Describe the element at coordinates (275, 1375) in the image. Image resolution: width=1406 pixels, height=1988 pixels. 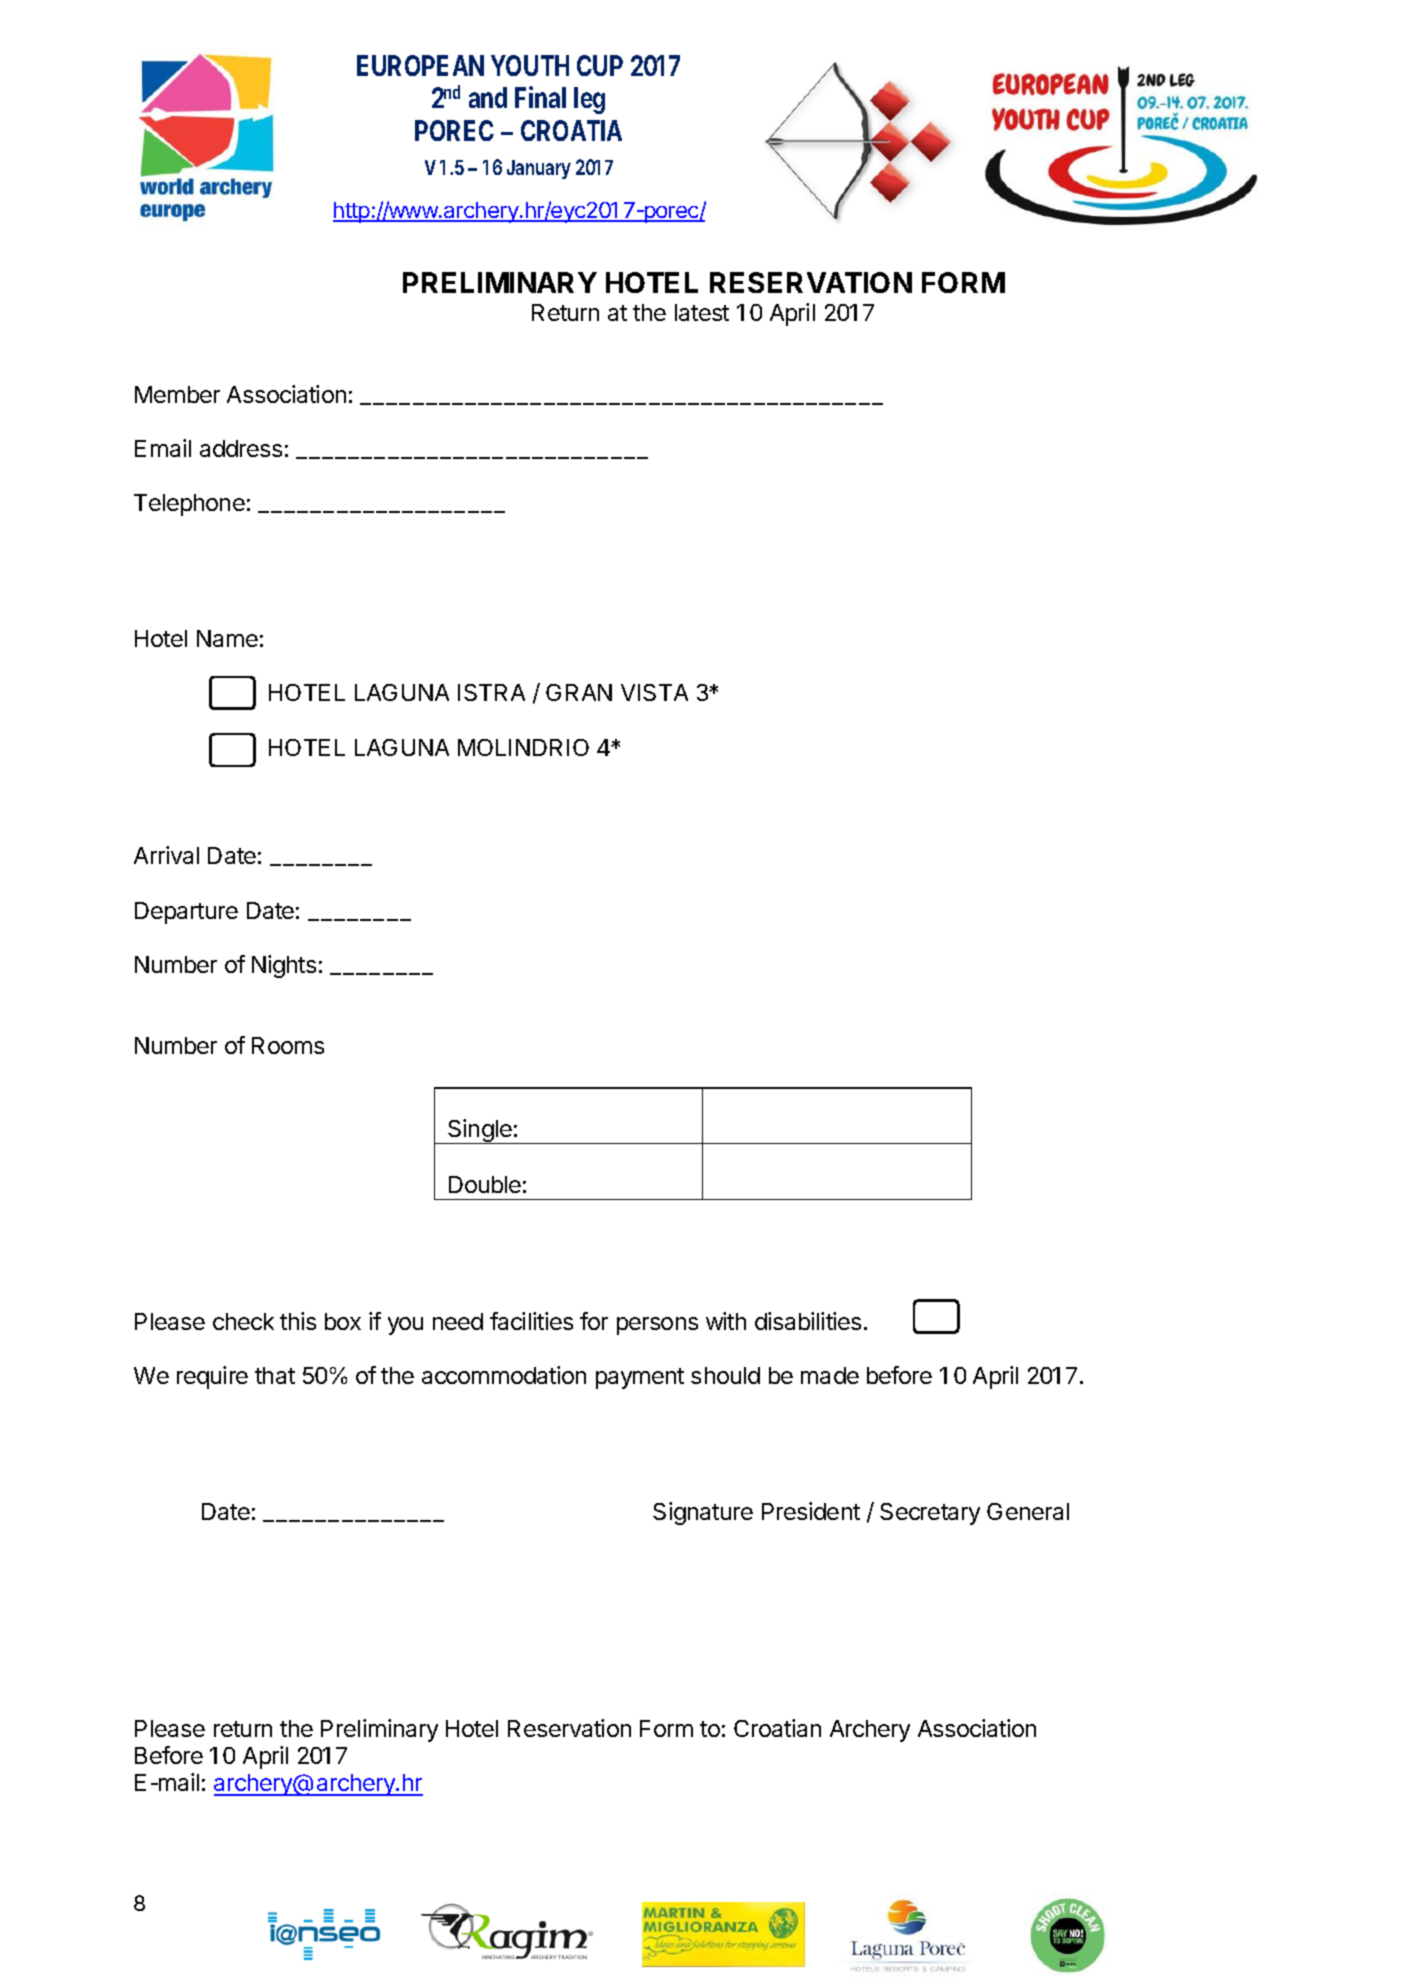
I see `that` at that location.
